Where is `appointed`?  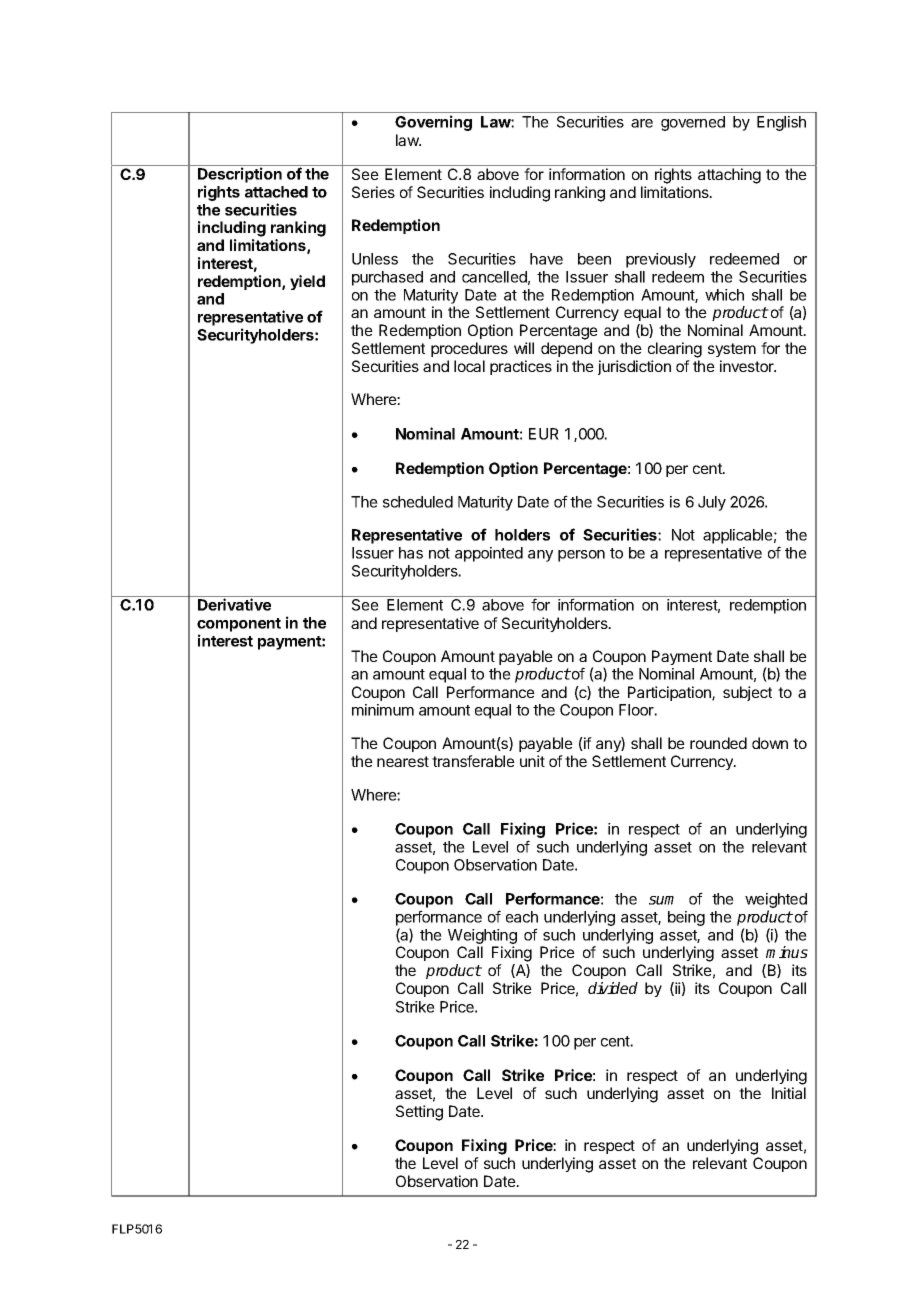 appointed is located at coordinates (489, 554).
